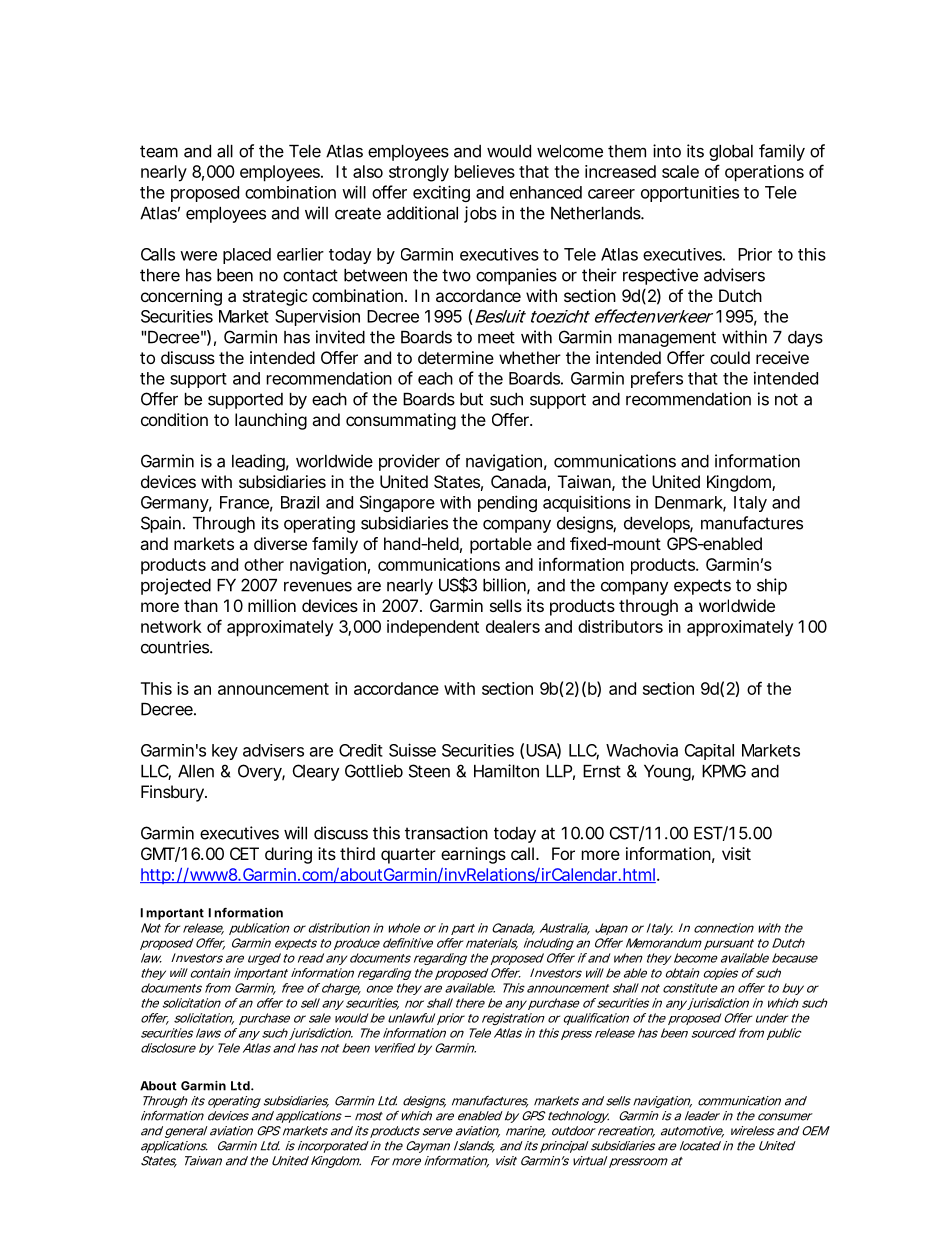 This image has width=952, height=1233. I want to click on also, so click(368, 171).
